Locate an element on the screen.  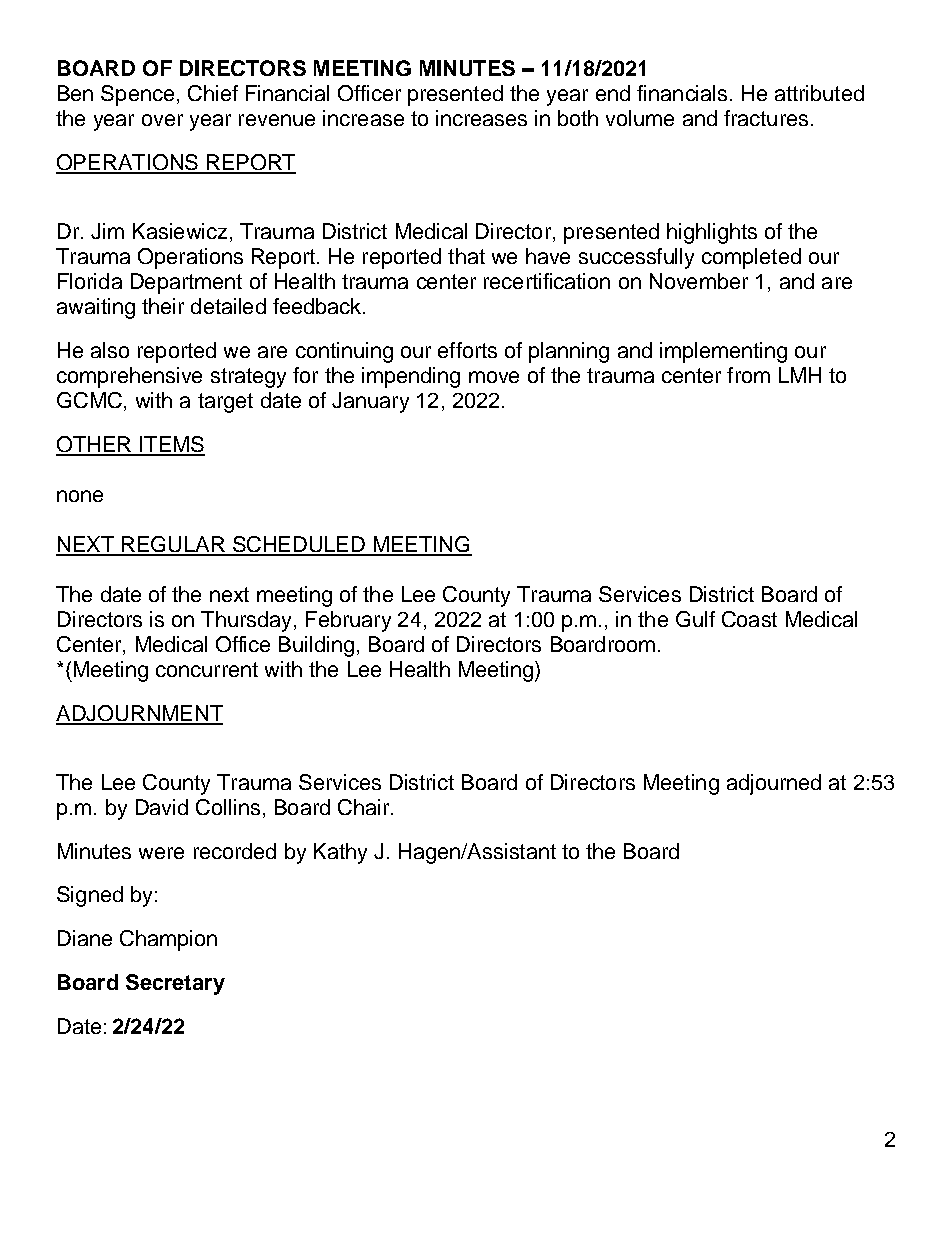
comprehensive is located at coordinates (129, 377).
